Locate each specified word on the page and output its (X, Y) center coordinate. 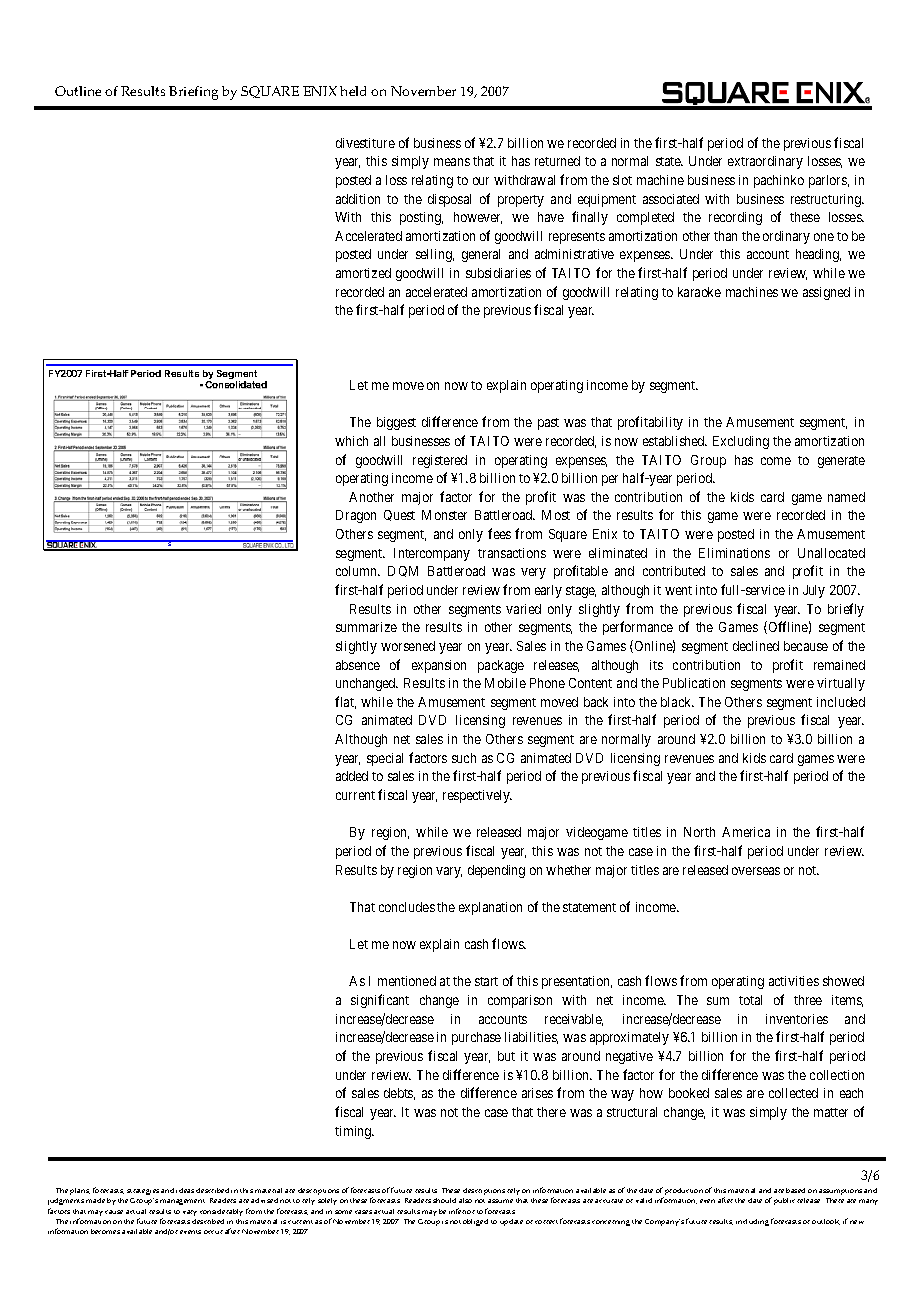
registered (440, 461)
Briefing (193, 93)
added (352, 776)
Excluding (741, 442)
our (481, 181)
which (351, 441)
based (795, 1190)
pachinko (779, 181)
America (746, 832)
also (465, 1200)
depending (496, 871)
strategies (143, 1192)
